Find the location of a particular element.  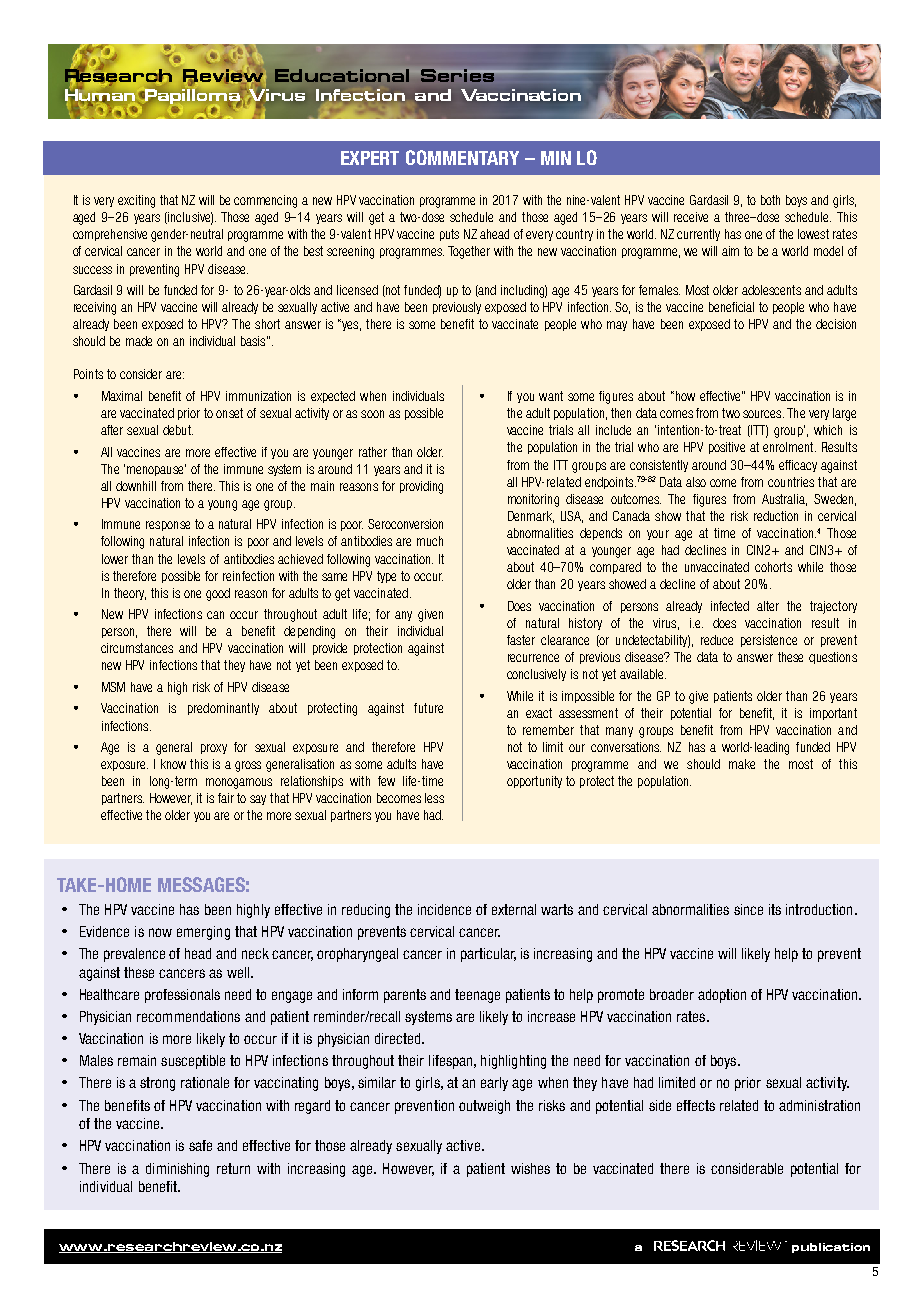

downhill is located at coordinates (136, 486).
